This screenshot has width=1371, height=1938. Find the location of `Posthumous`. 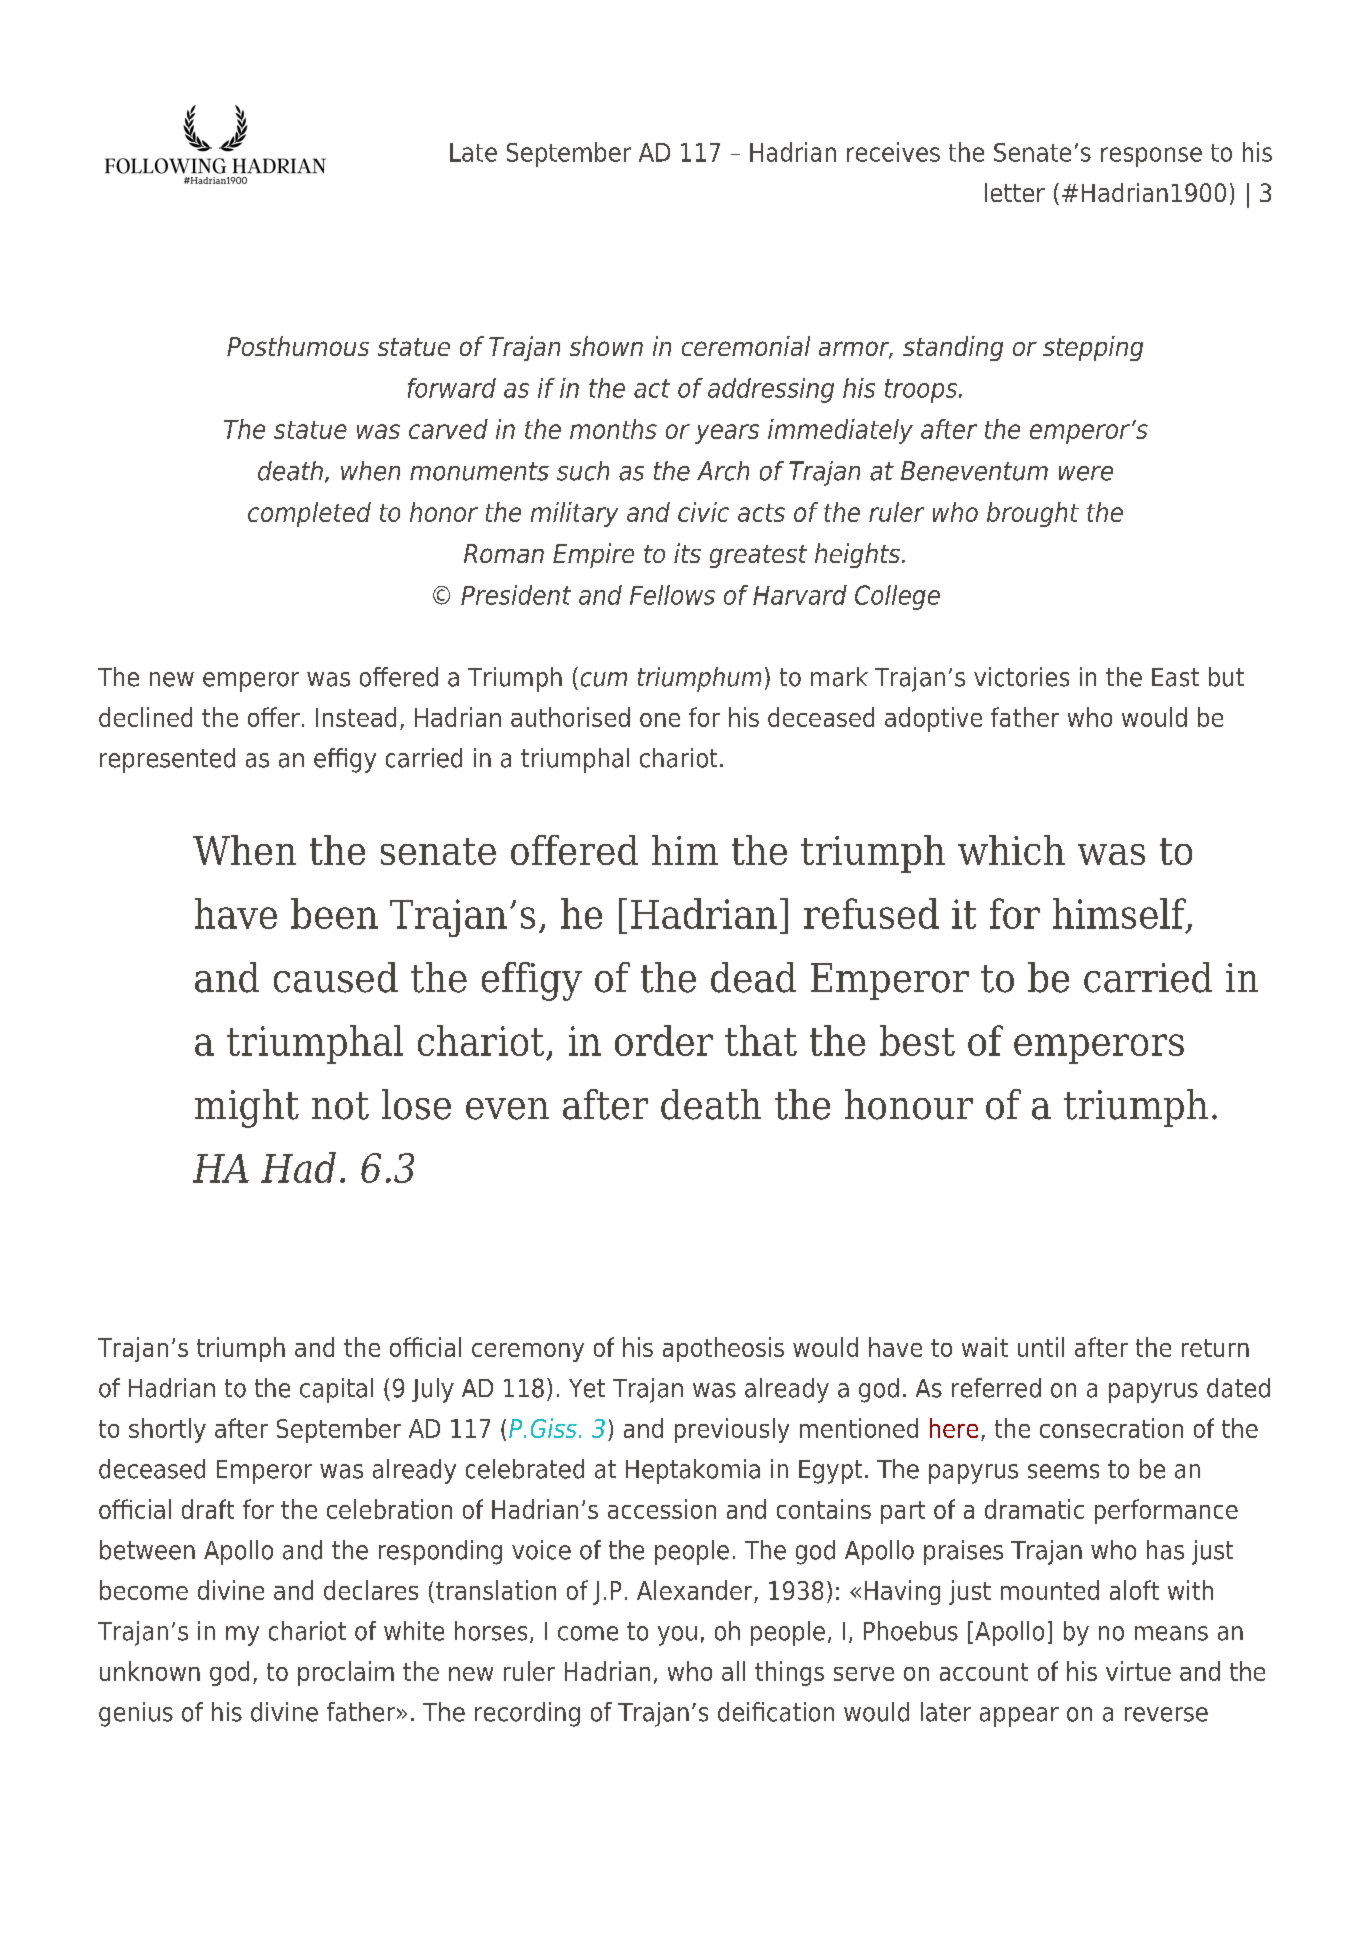

Posthumous is located at coordinates (298, 346).
